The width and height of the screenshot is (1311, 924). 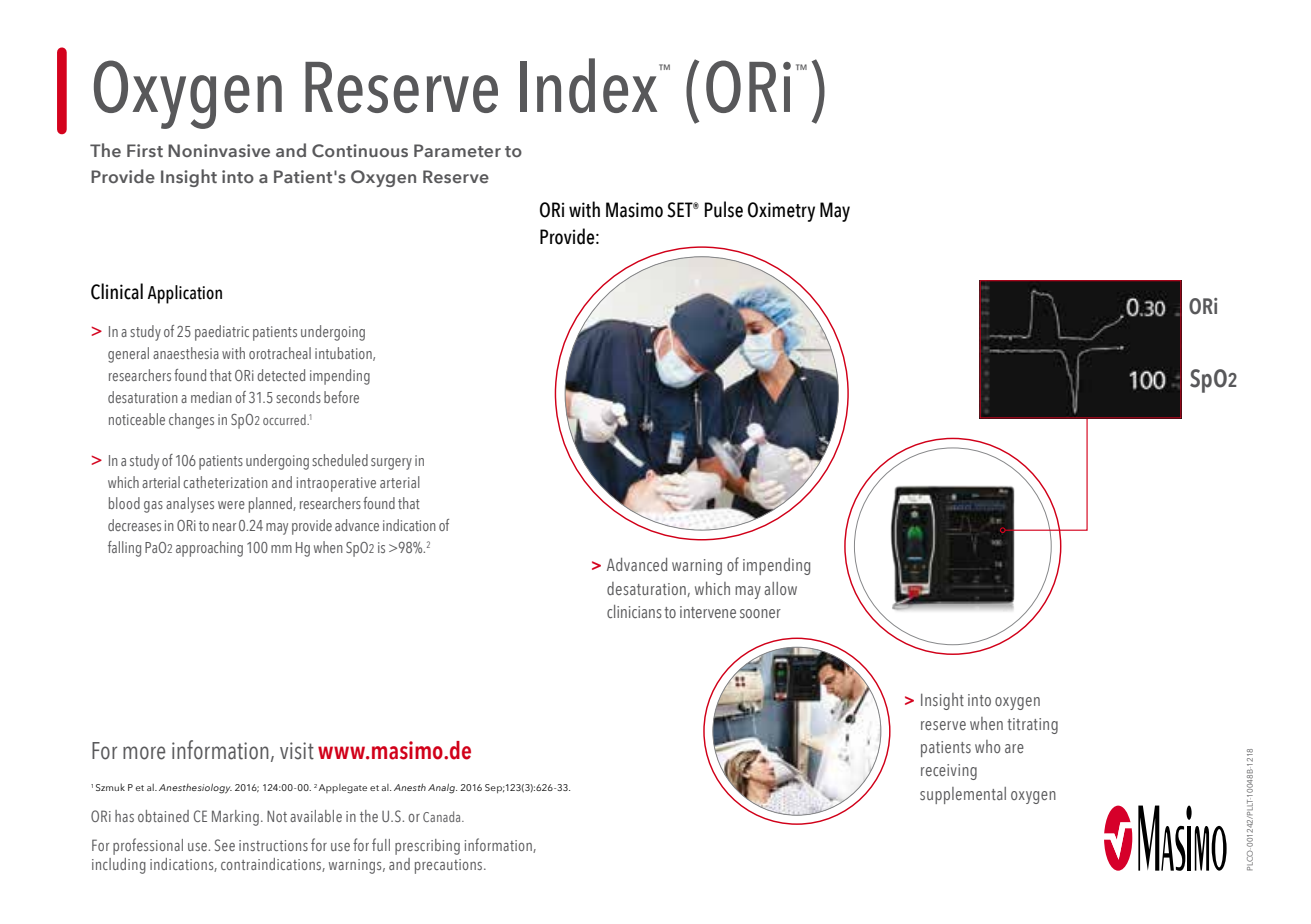 What do you see at coordinates (780, 588) in the screenshot?
I see `allow` at bounding box center [780, 588].
